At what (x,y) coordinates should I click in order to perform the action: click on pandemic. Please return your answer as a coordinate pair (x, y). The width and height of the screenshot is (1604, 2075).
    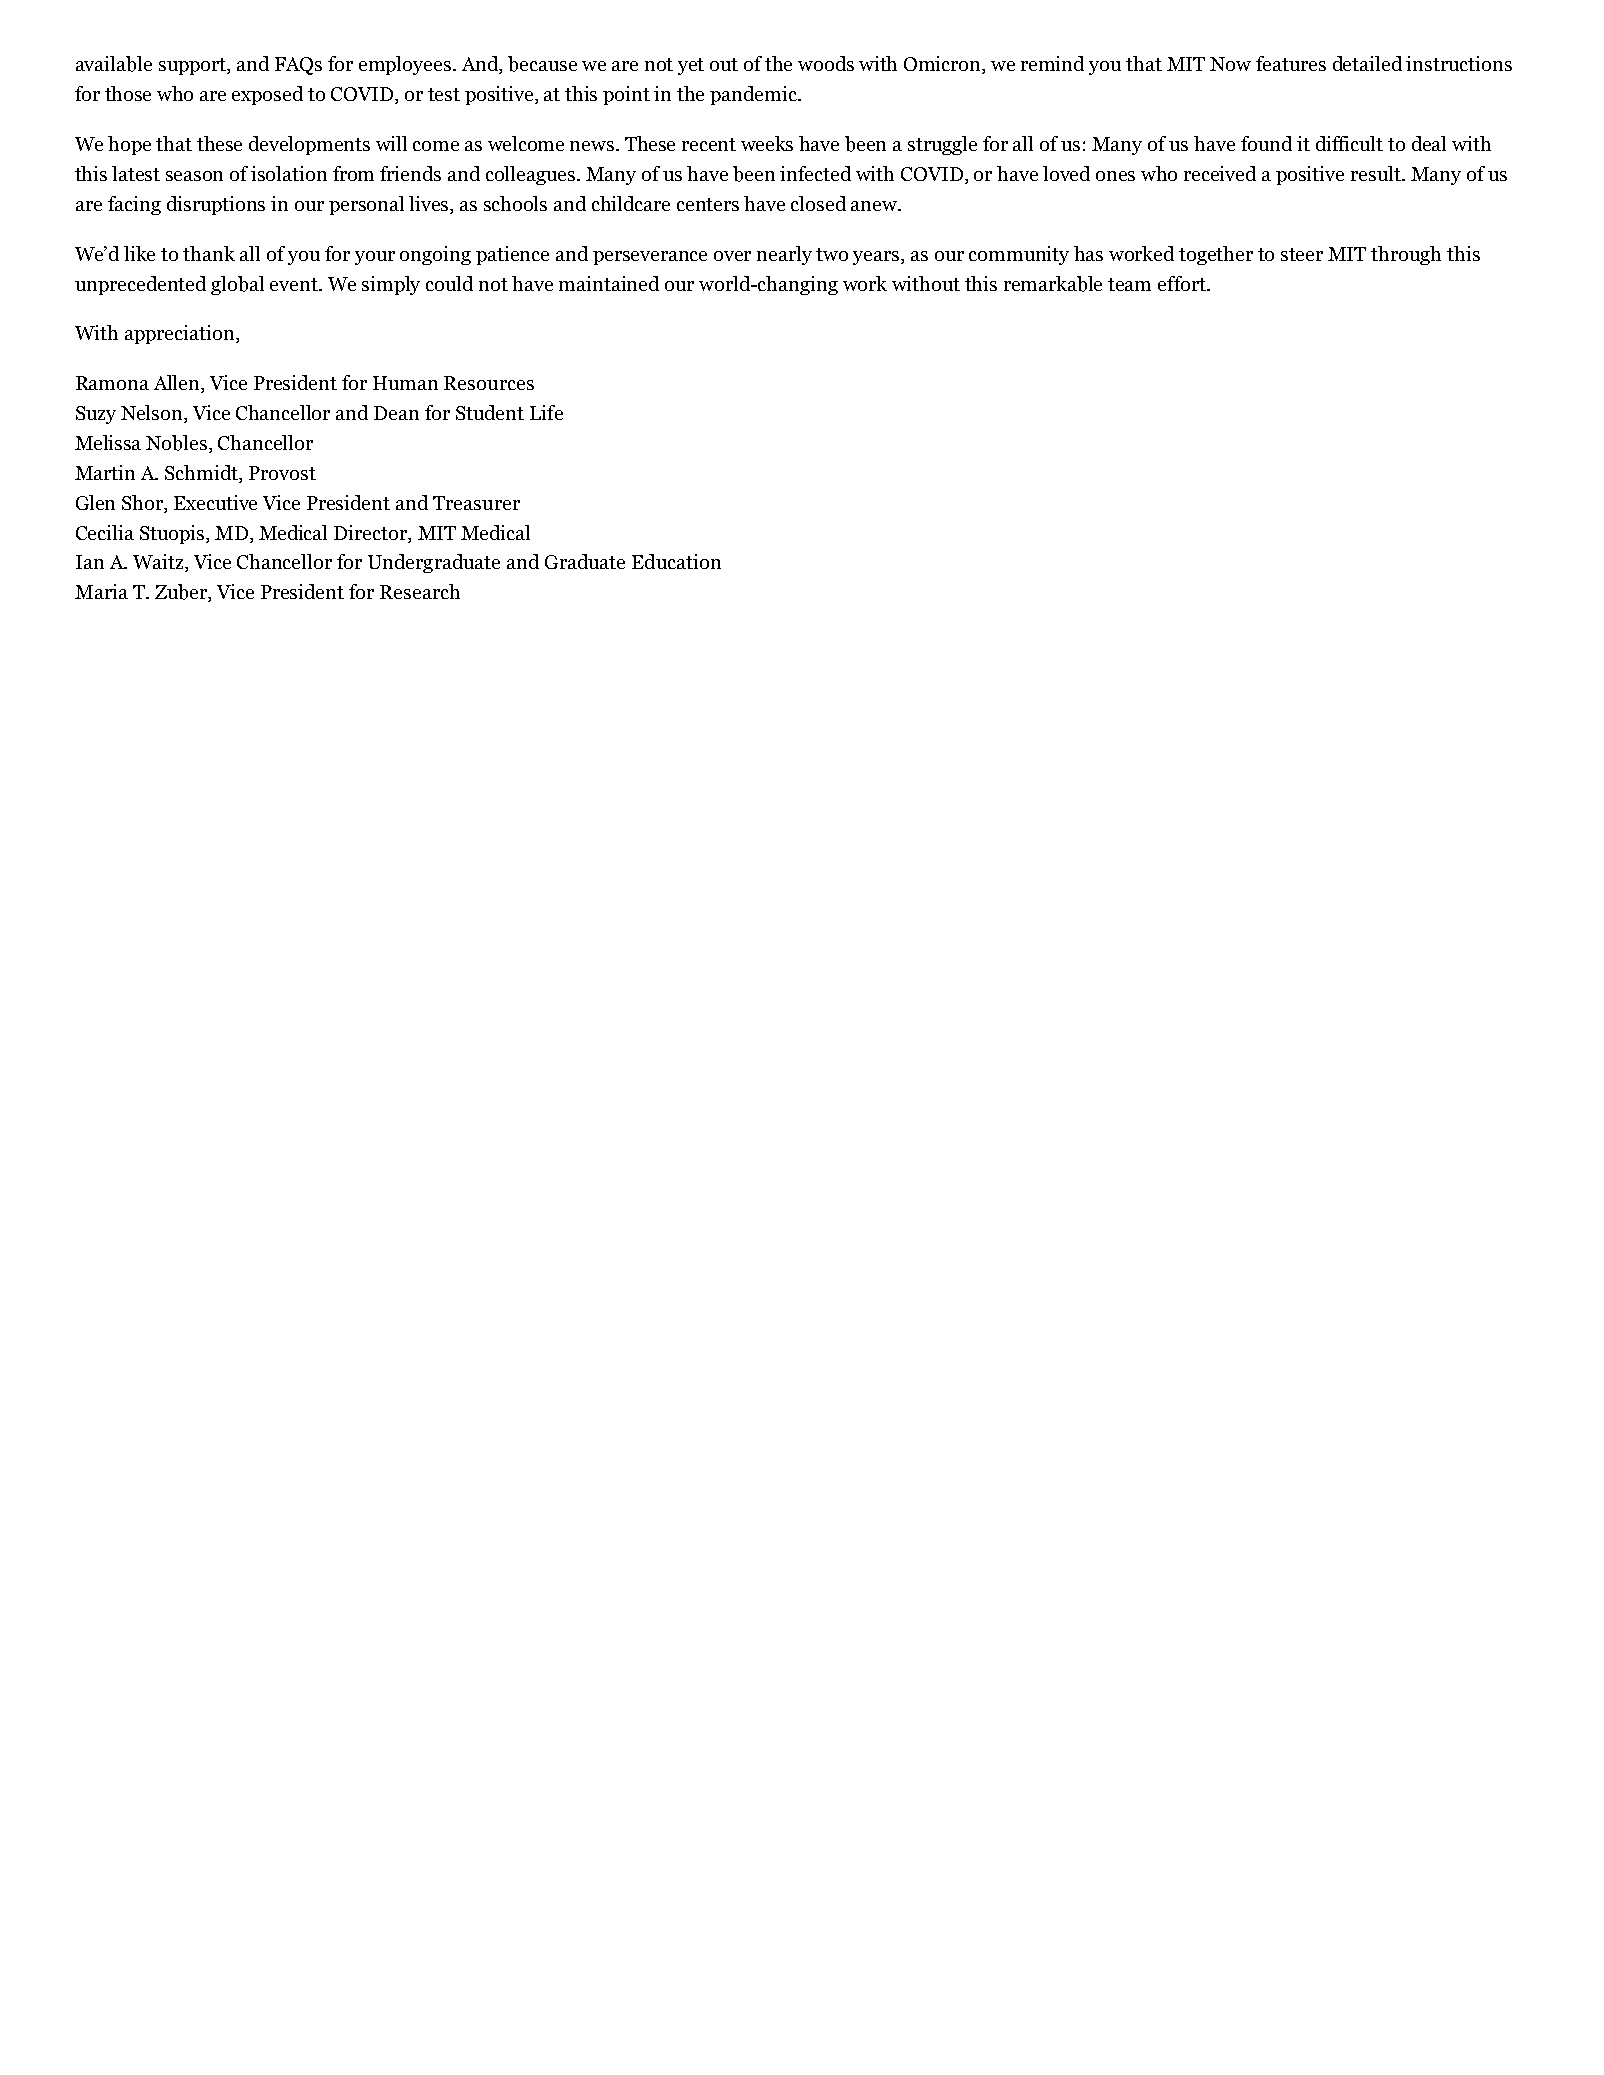
    Looking at the image, I should click on (755, 95).
